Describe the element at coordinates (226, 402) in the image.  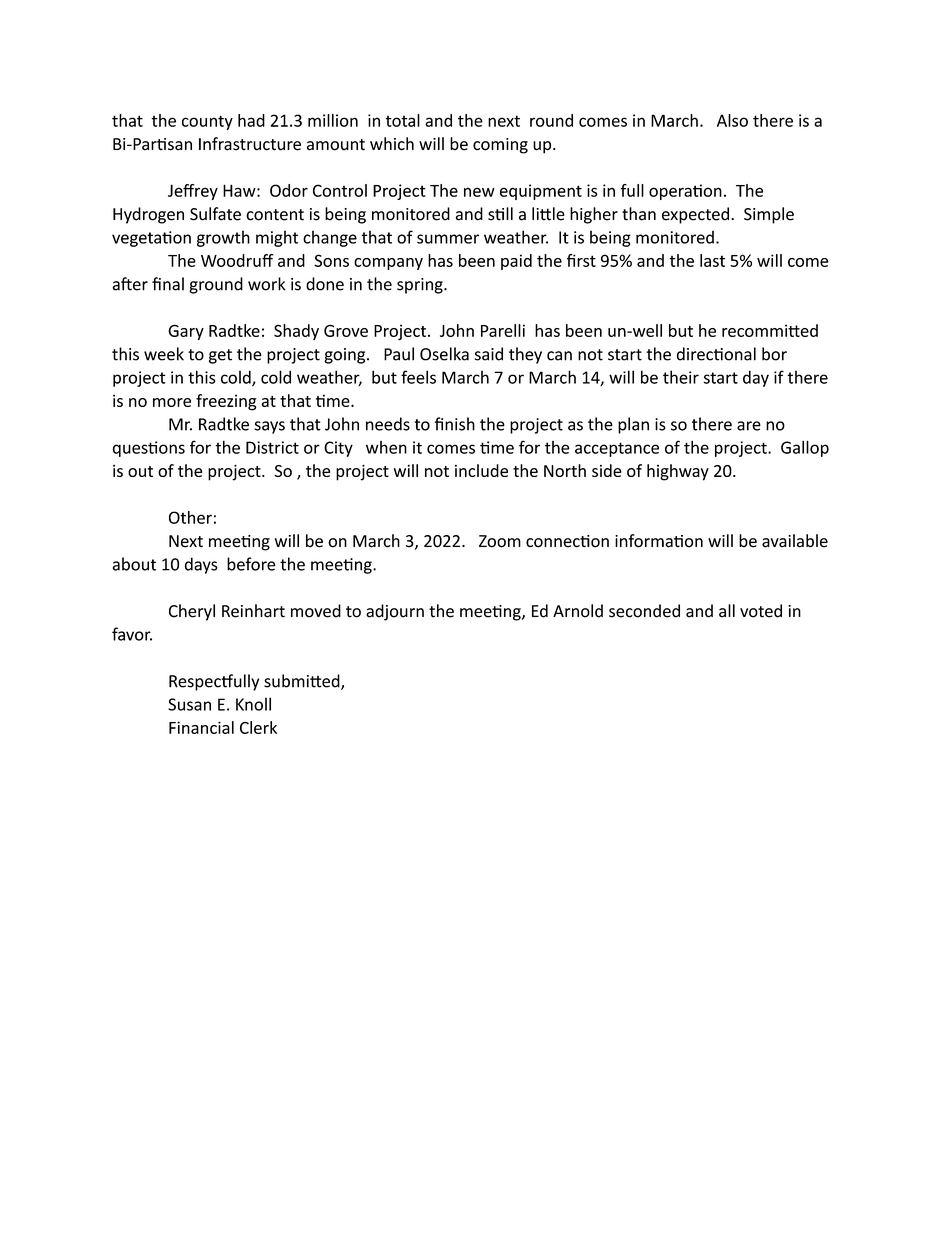
I see `freezing` at that location.
